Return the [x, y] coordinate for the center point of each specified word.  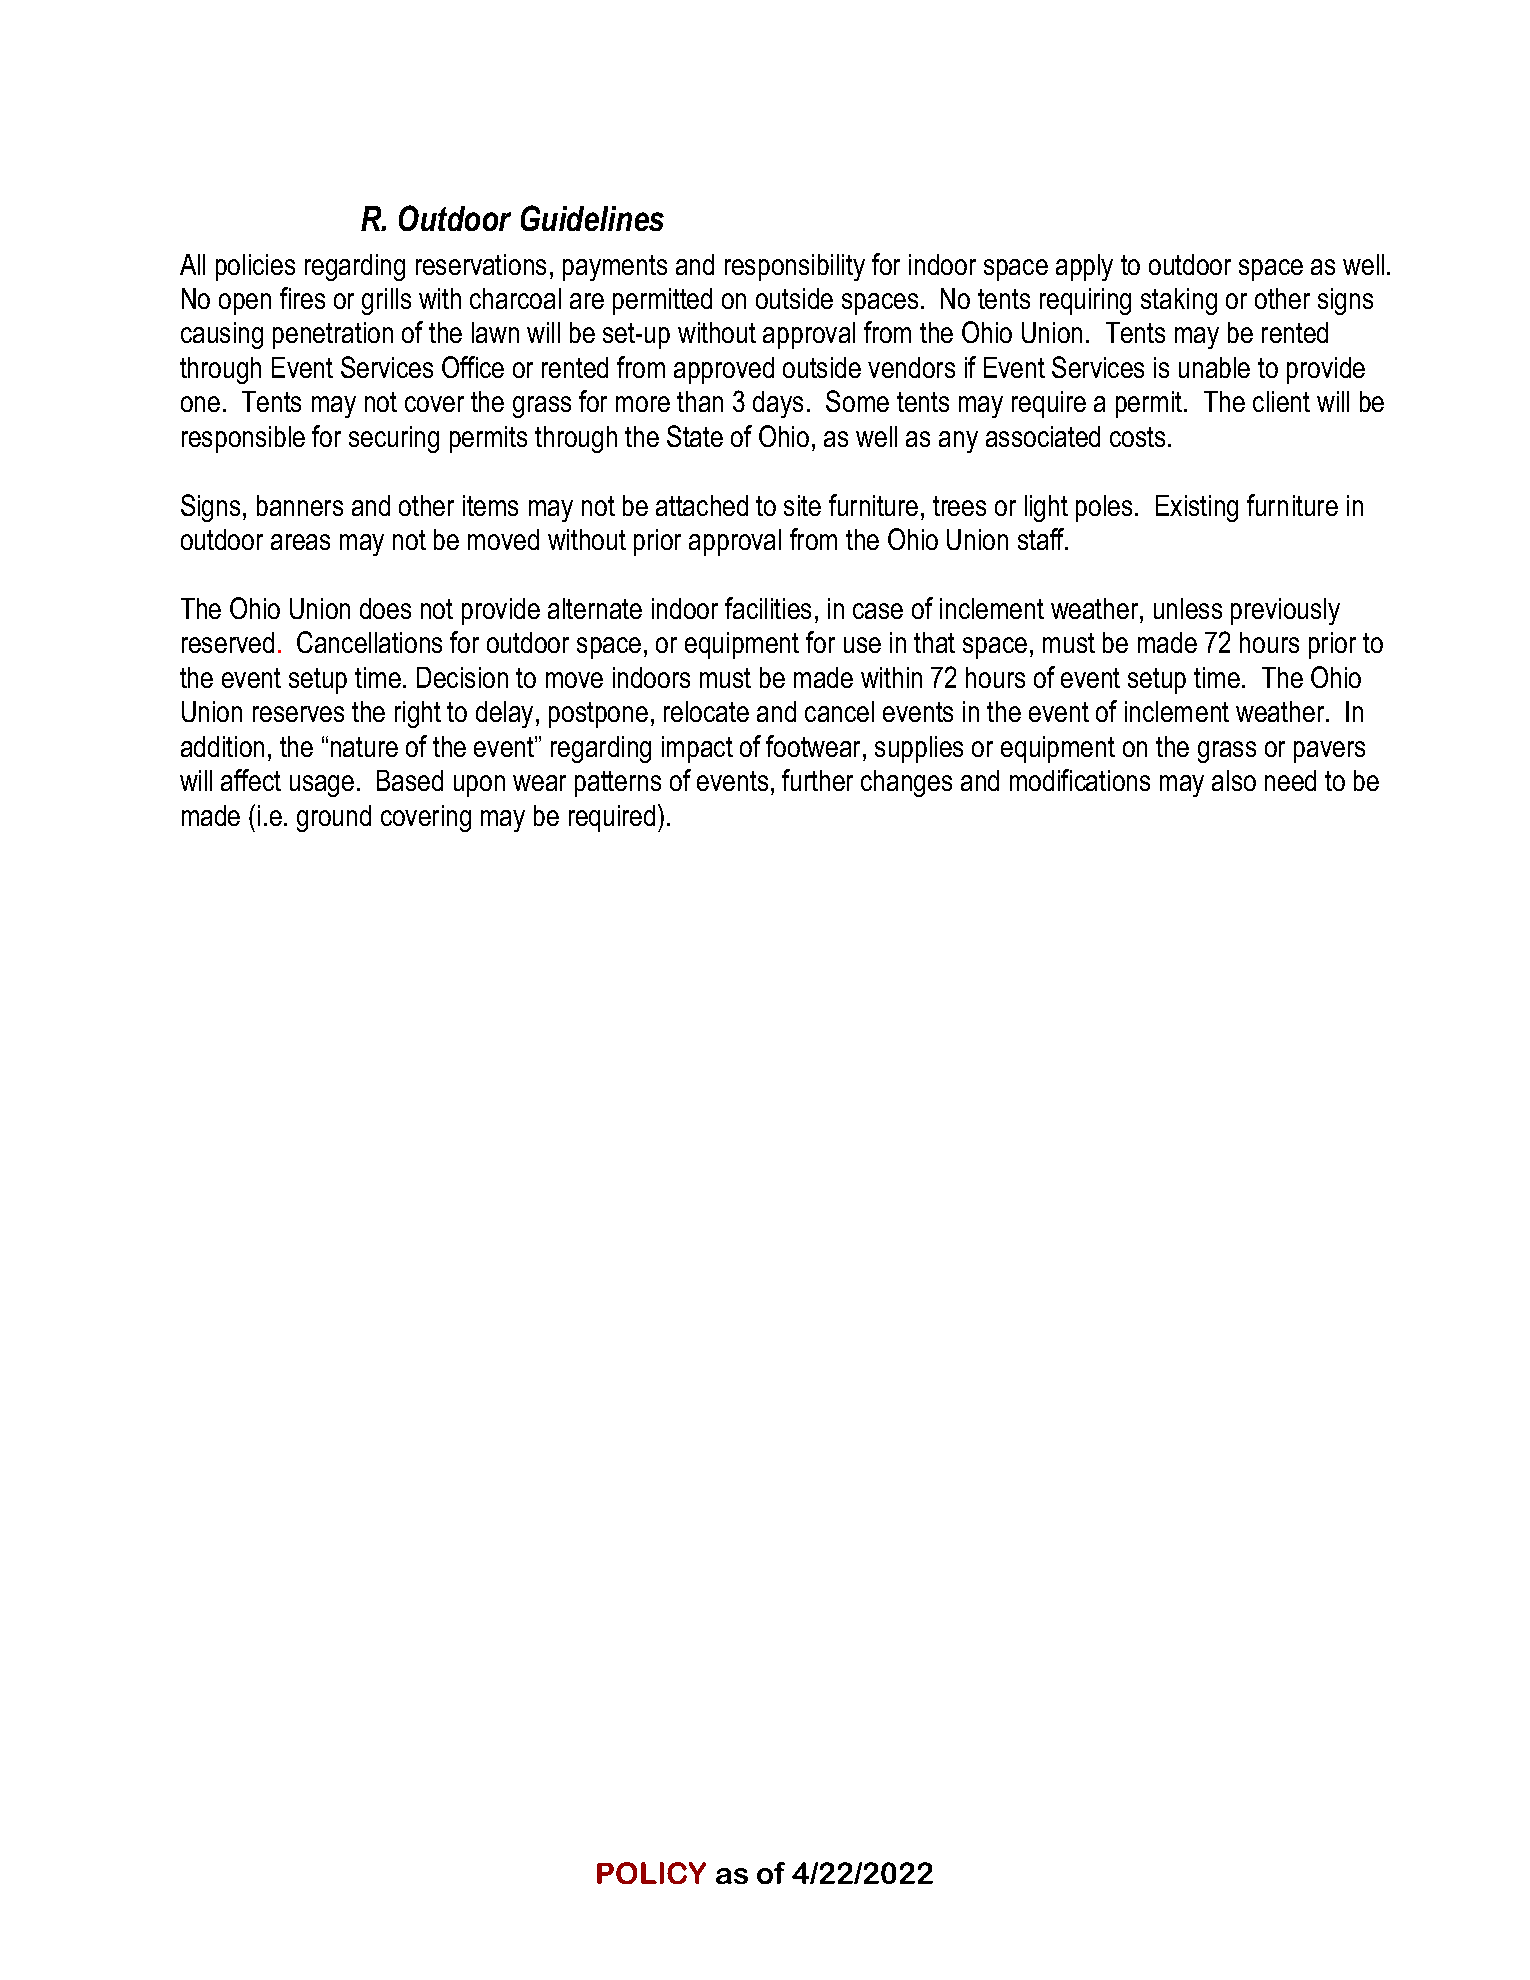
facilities [768, 608]
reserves [298, 714]
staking [1179, 301]
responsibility [795, 267]
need [1290, 780]
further [817, 780]
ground [334, 818]
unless [1188, 608]
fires [302, 298]
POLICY [651, 1873]
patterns [618, 784]
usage [322, 786]
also [1234, 780]
